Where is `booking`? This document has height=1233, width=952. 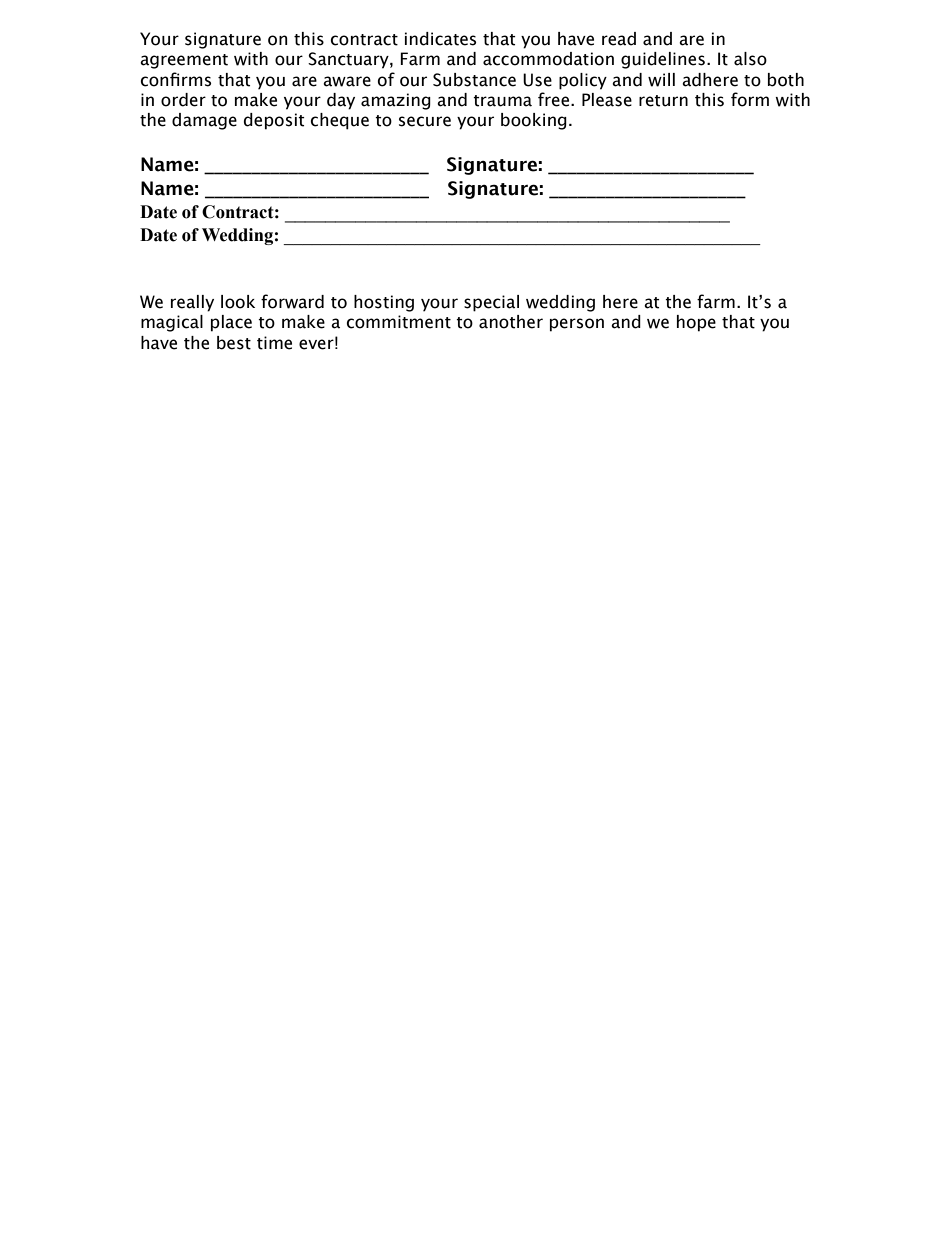
booking is located at coordinates (534, 121).
